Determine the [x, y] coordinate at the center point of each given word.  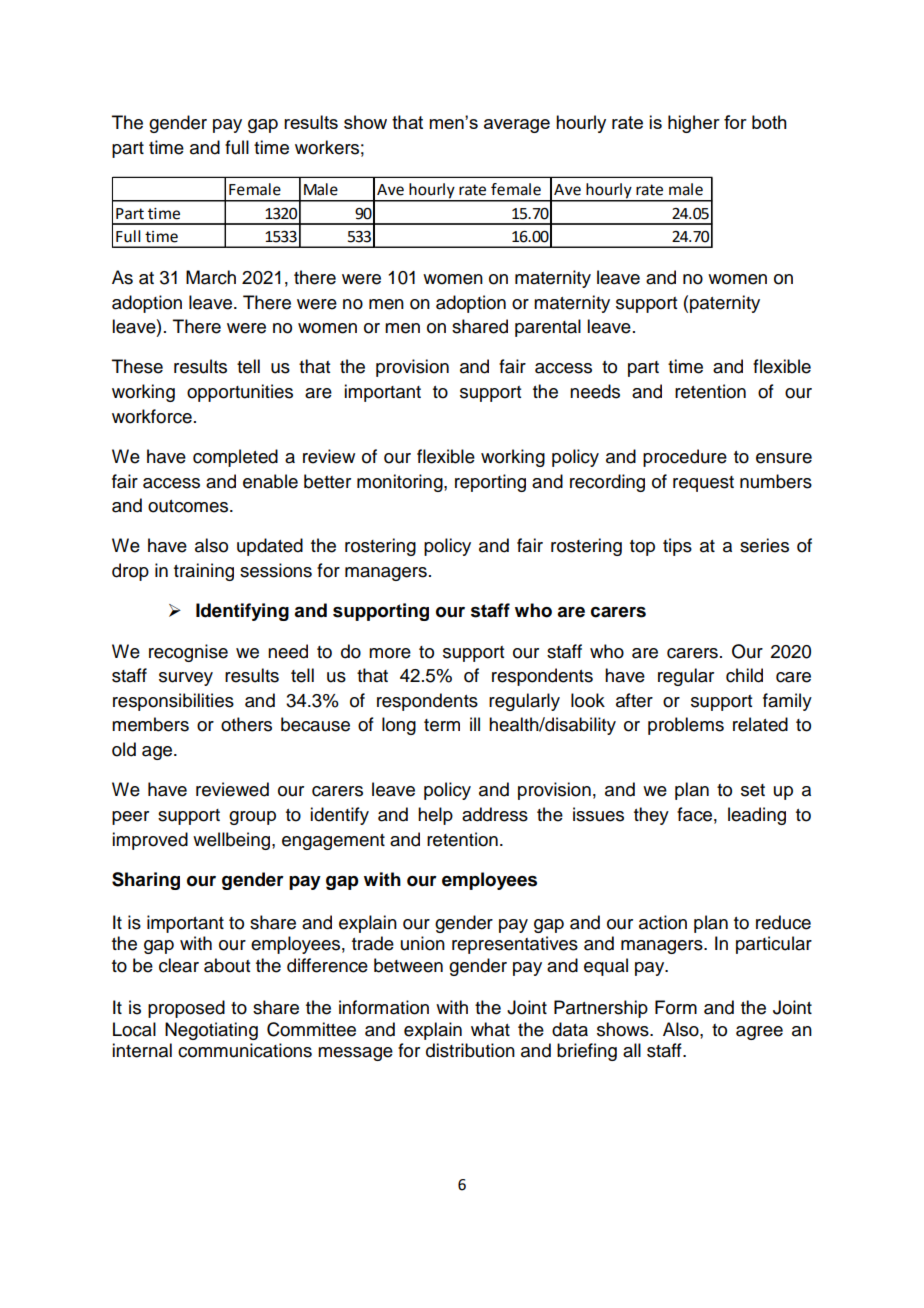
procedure [685, 458]
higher [694, 124]
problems [686, 726]
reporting [490, 483]
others [246, 724]
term [442, 725]
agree [759, 1033]
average [517, 126]
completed [235, 458]
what [490, 1029]
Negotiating [211, 1031]
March [211, 277]
